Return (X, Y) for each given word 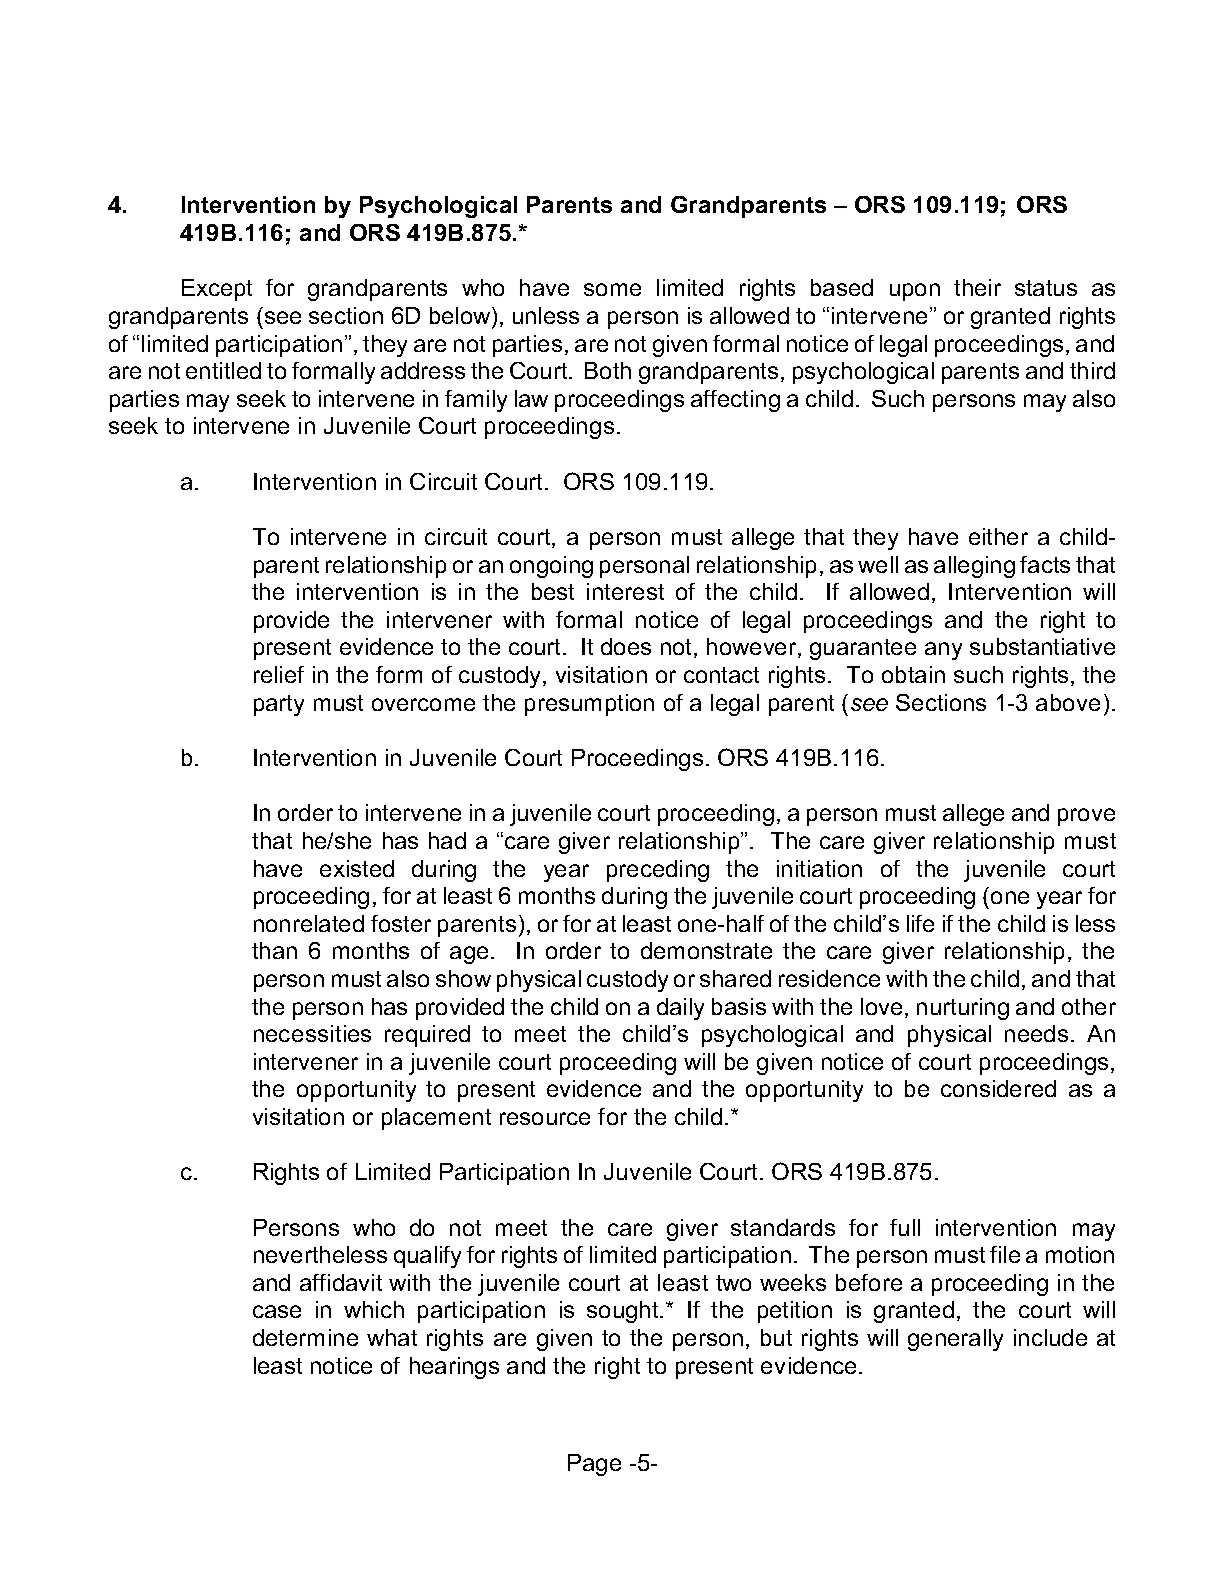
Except (217, 290)
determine (305, 1337)
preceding (658, 871)
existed (357, 868)
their (977, 287)
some (612, 289)
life (920, 923)
